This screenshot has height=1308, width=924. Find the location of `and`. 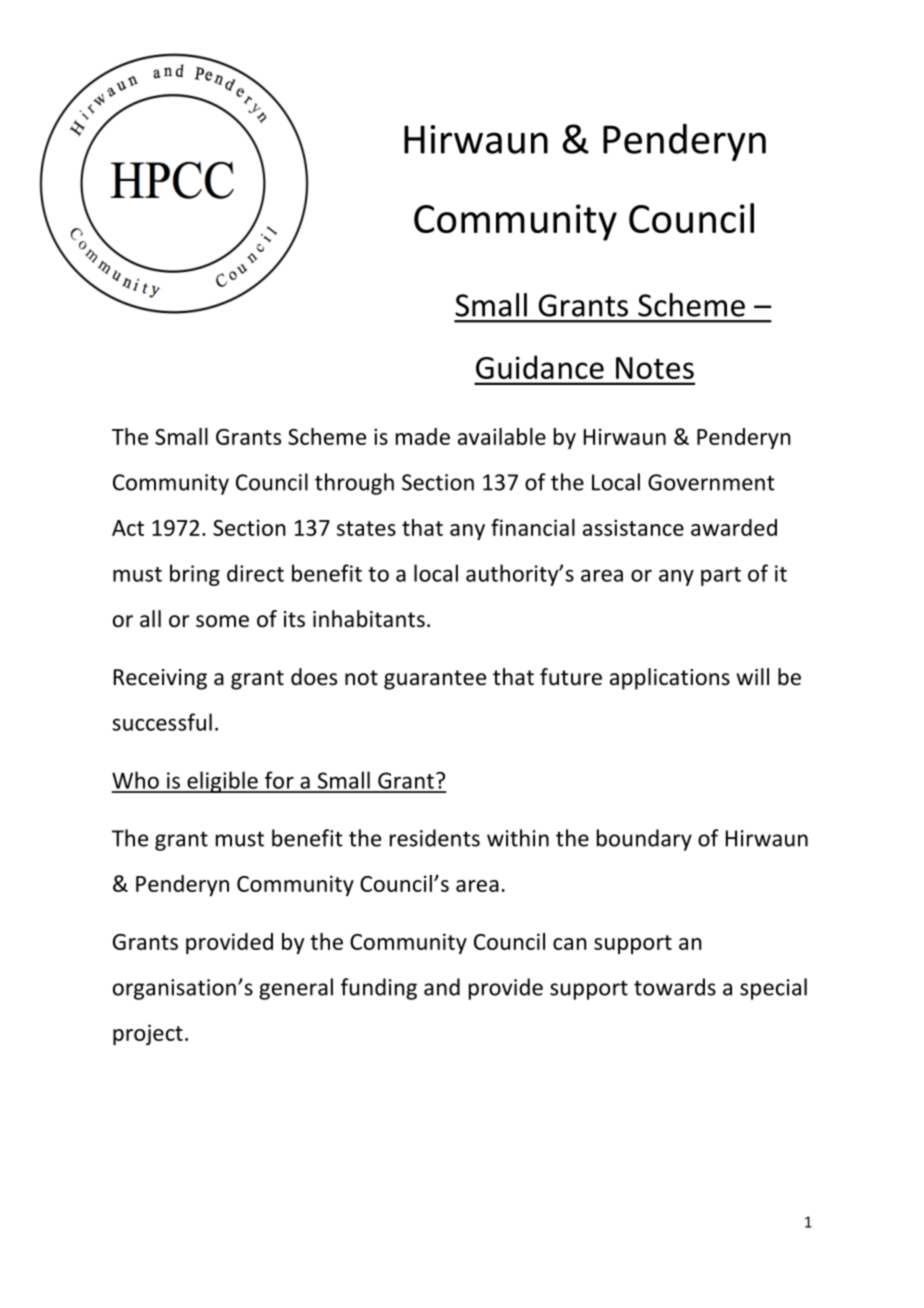

and is located at coordinates (442, 987).
